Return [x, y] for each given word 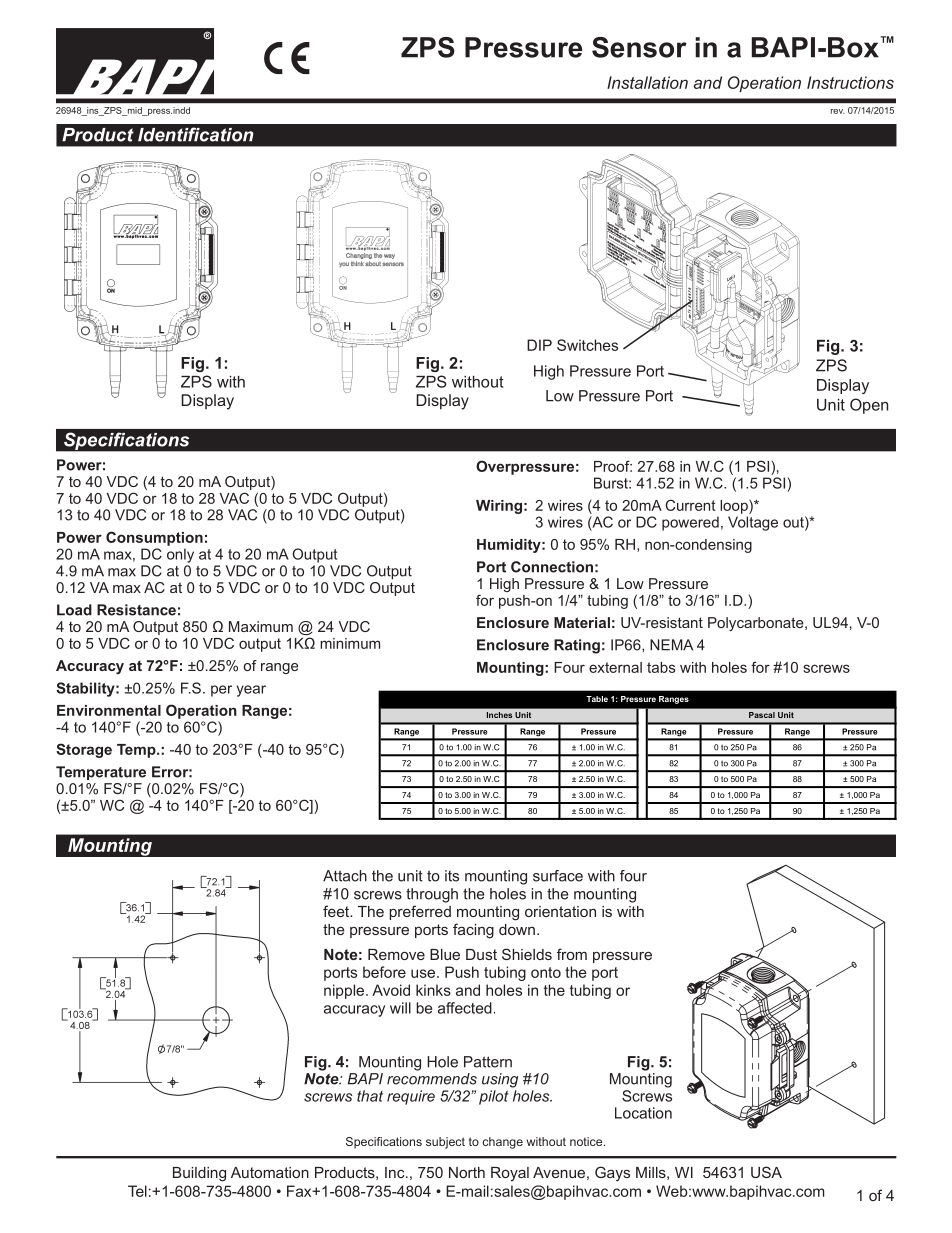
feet [337, 911]
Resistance [136, 610]
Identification [196, 134]
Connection [552, 567]
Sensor [639, 47]
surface [558, 876]
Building [199, 1174]
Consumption [154, 538]
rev [837, 111]
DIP [539, 345]
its [452, 876]
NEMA [671, 645]
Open [869, 406]
